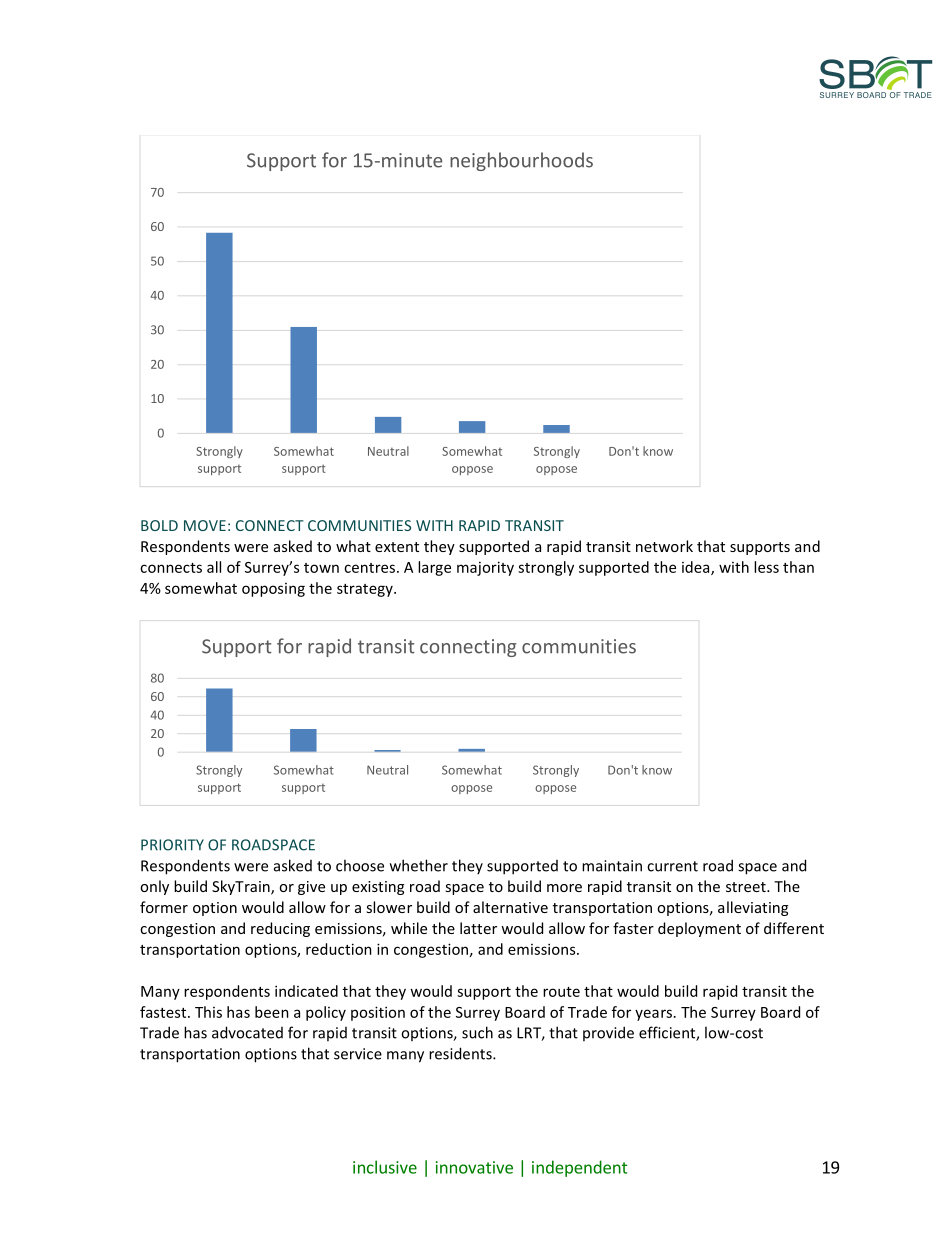 Image resolution: width=952 pixels, height=1233 pixels. Describe the element at coordinates (664, 546) in the screenshot. I see `network` at that location.
